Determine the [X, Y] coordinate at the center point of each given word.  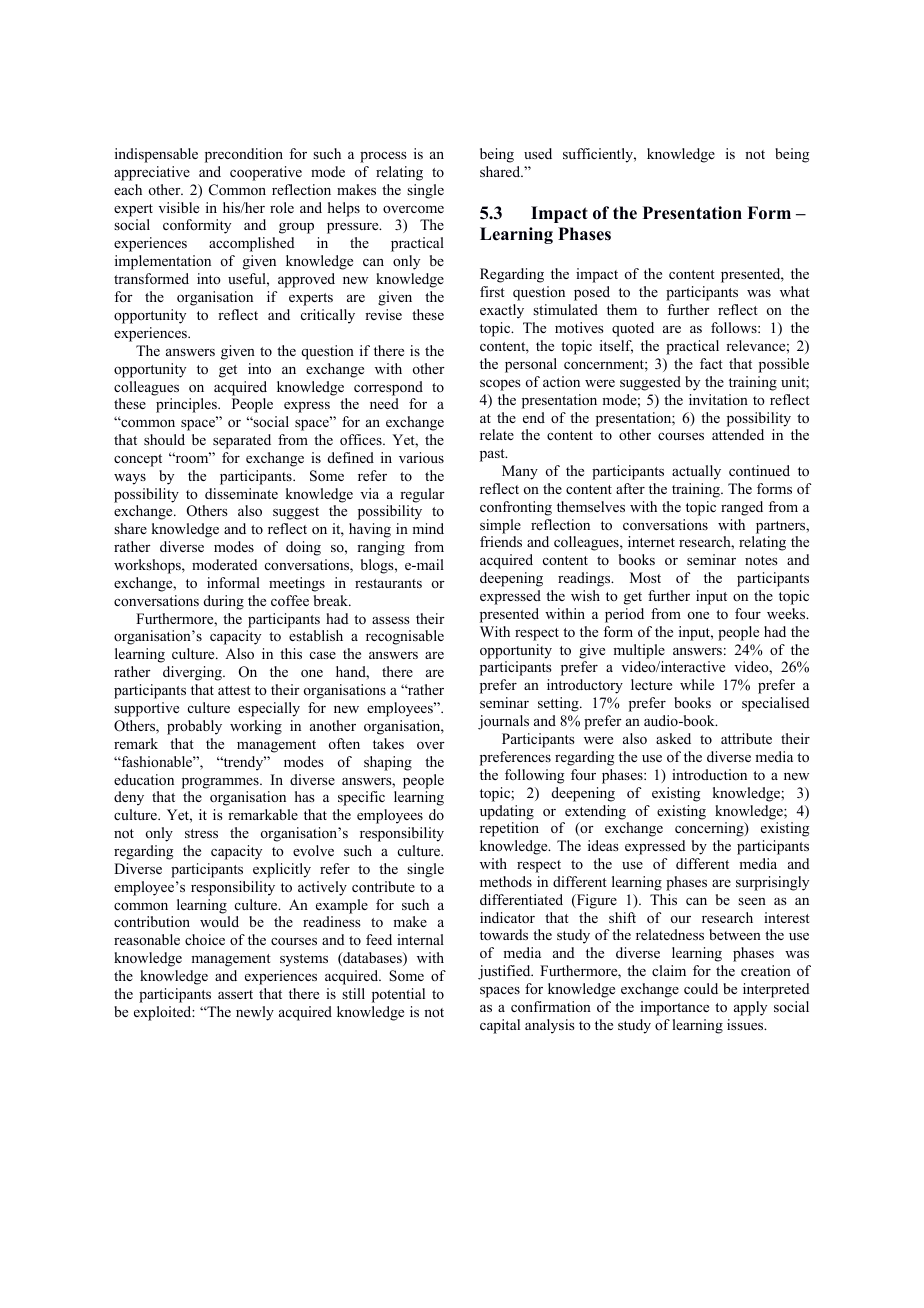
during [224, 602]
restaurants [388, 583]
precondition [244, 155]
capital [500, 1026]
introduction [709, 774]
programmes [221, 783]
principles [187, 405]
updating [507, 812]
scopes [500, 385]
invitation [718, 399]
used [538, 153]
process [383, 157]
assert [235, 994]
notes [761, 560]
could [701, 988]
